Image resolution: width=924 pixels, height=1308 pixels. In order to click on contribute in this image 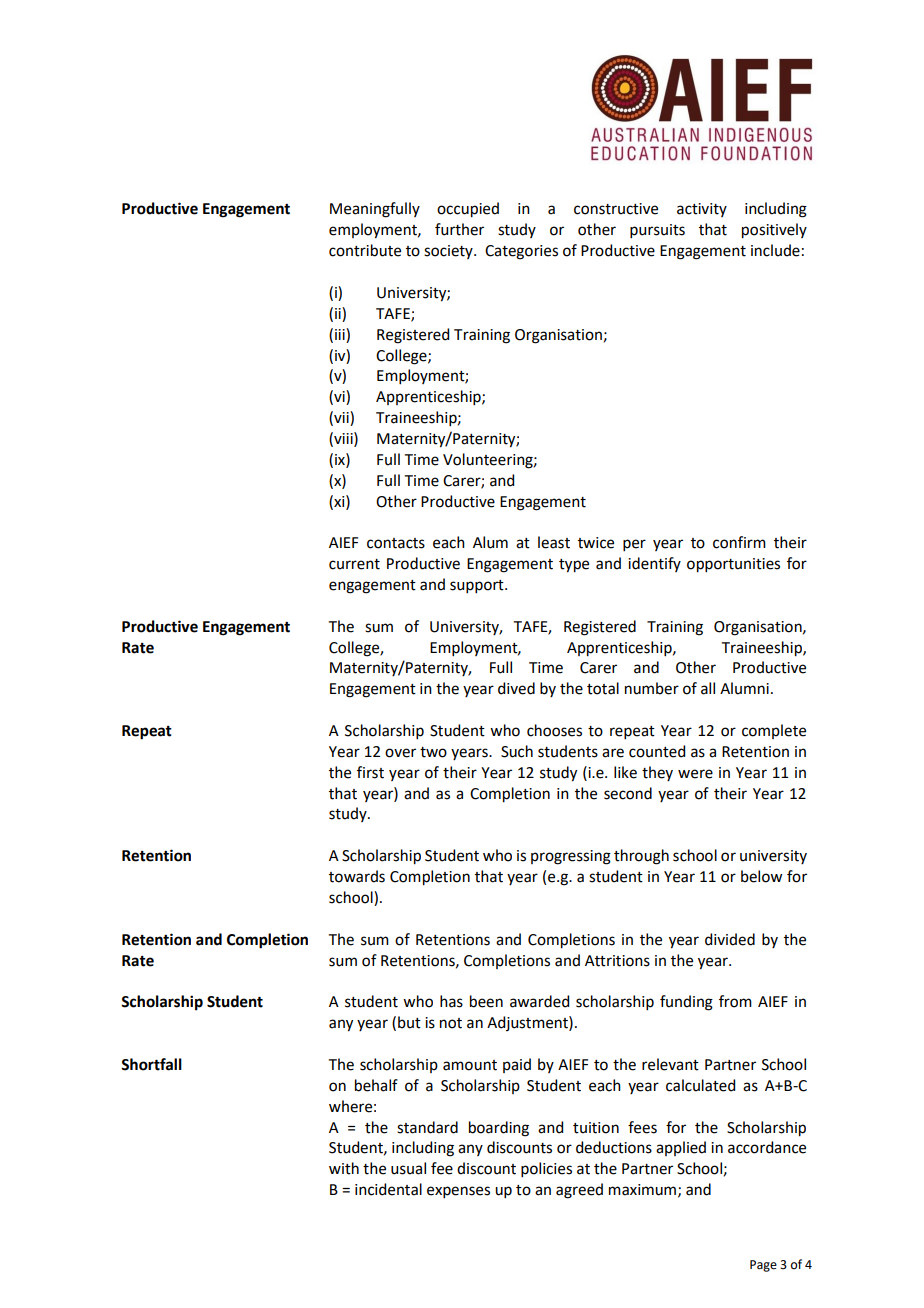, I will do `click(365, 250)`.
